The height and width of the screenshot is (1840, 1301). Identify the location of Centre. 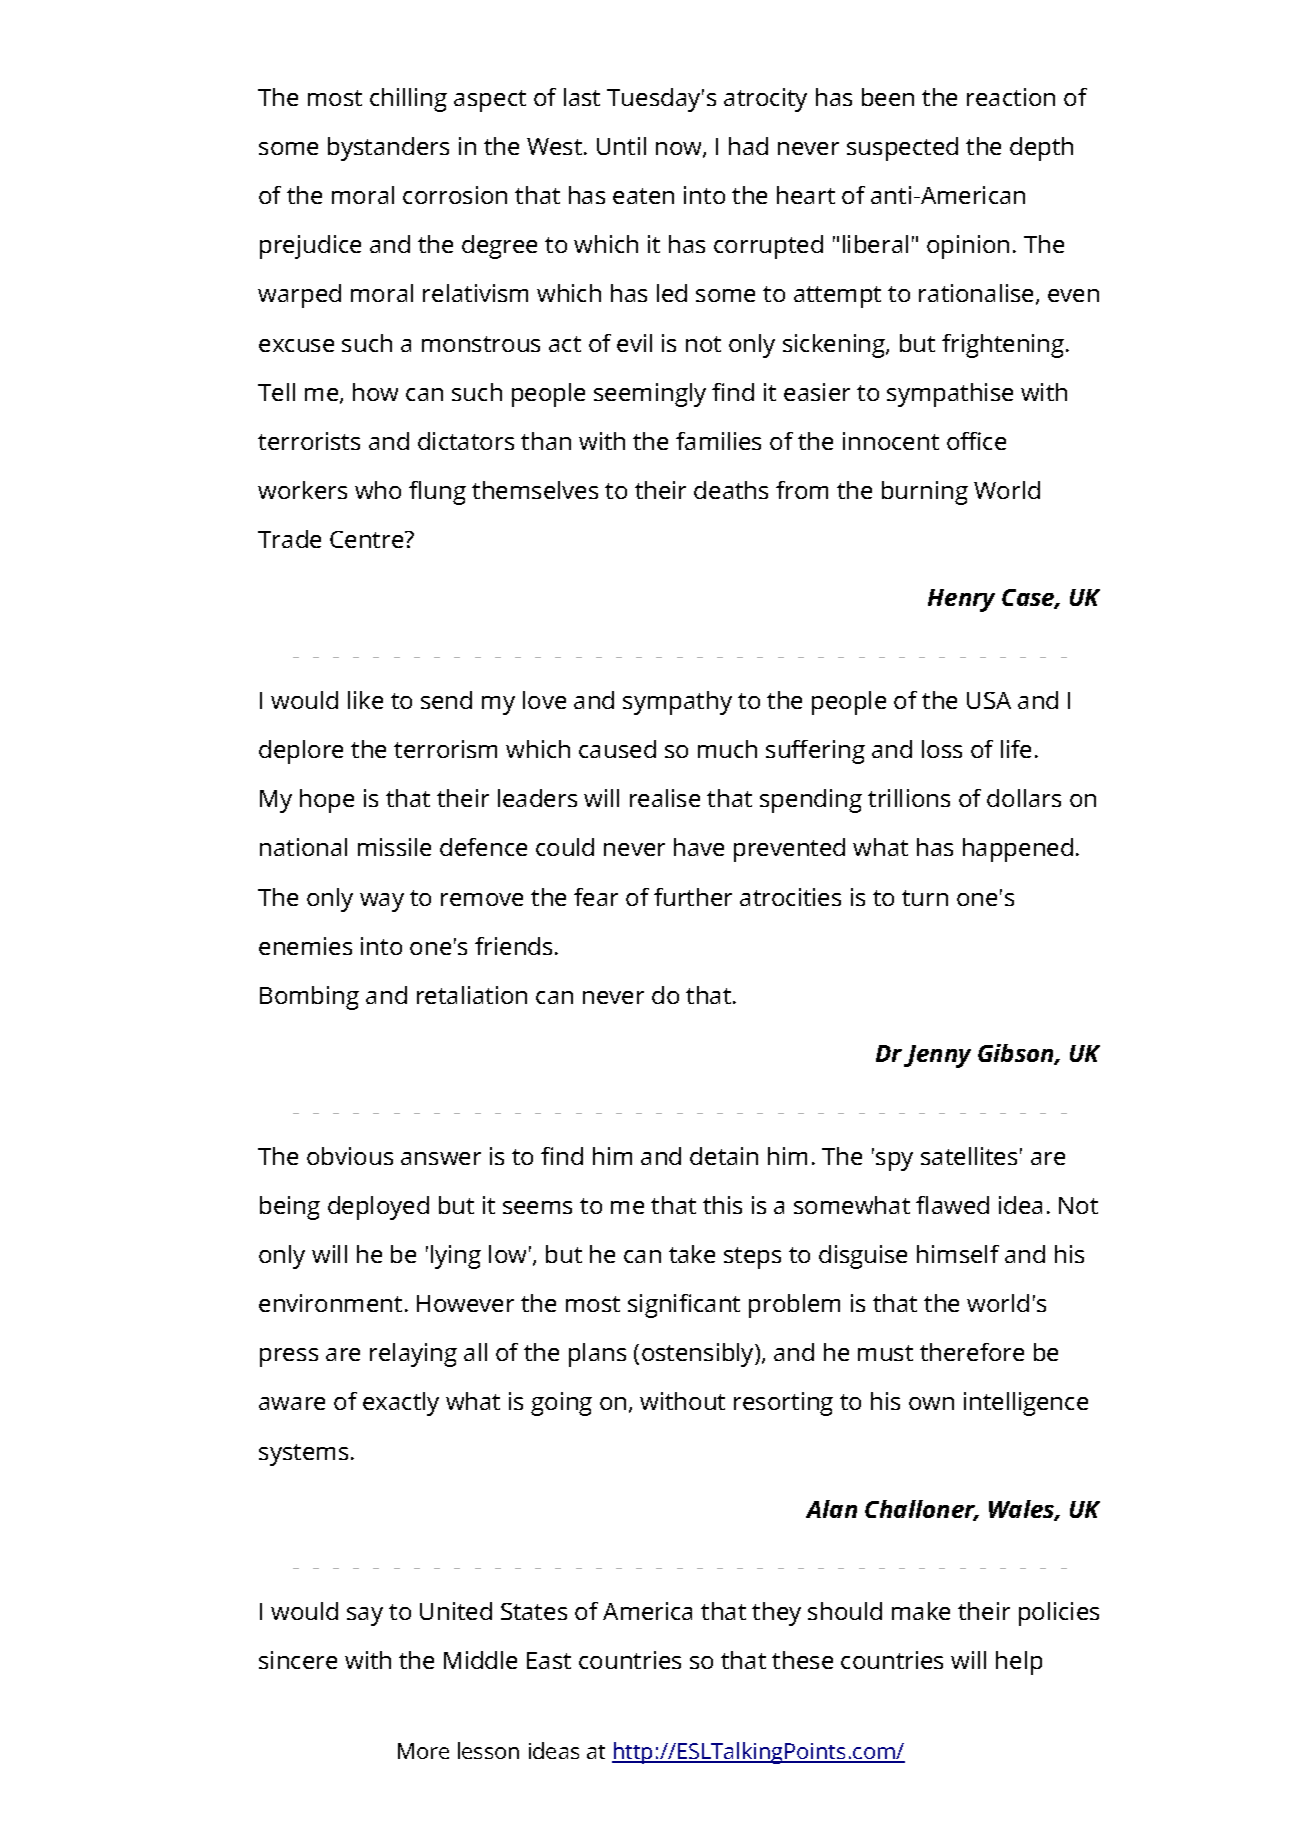
(368, 539).
